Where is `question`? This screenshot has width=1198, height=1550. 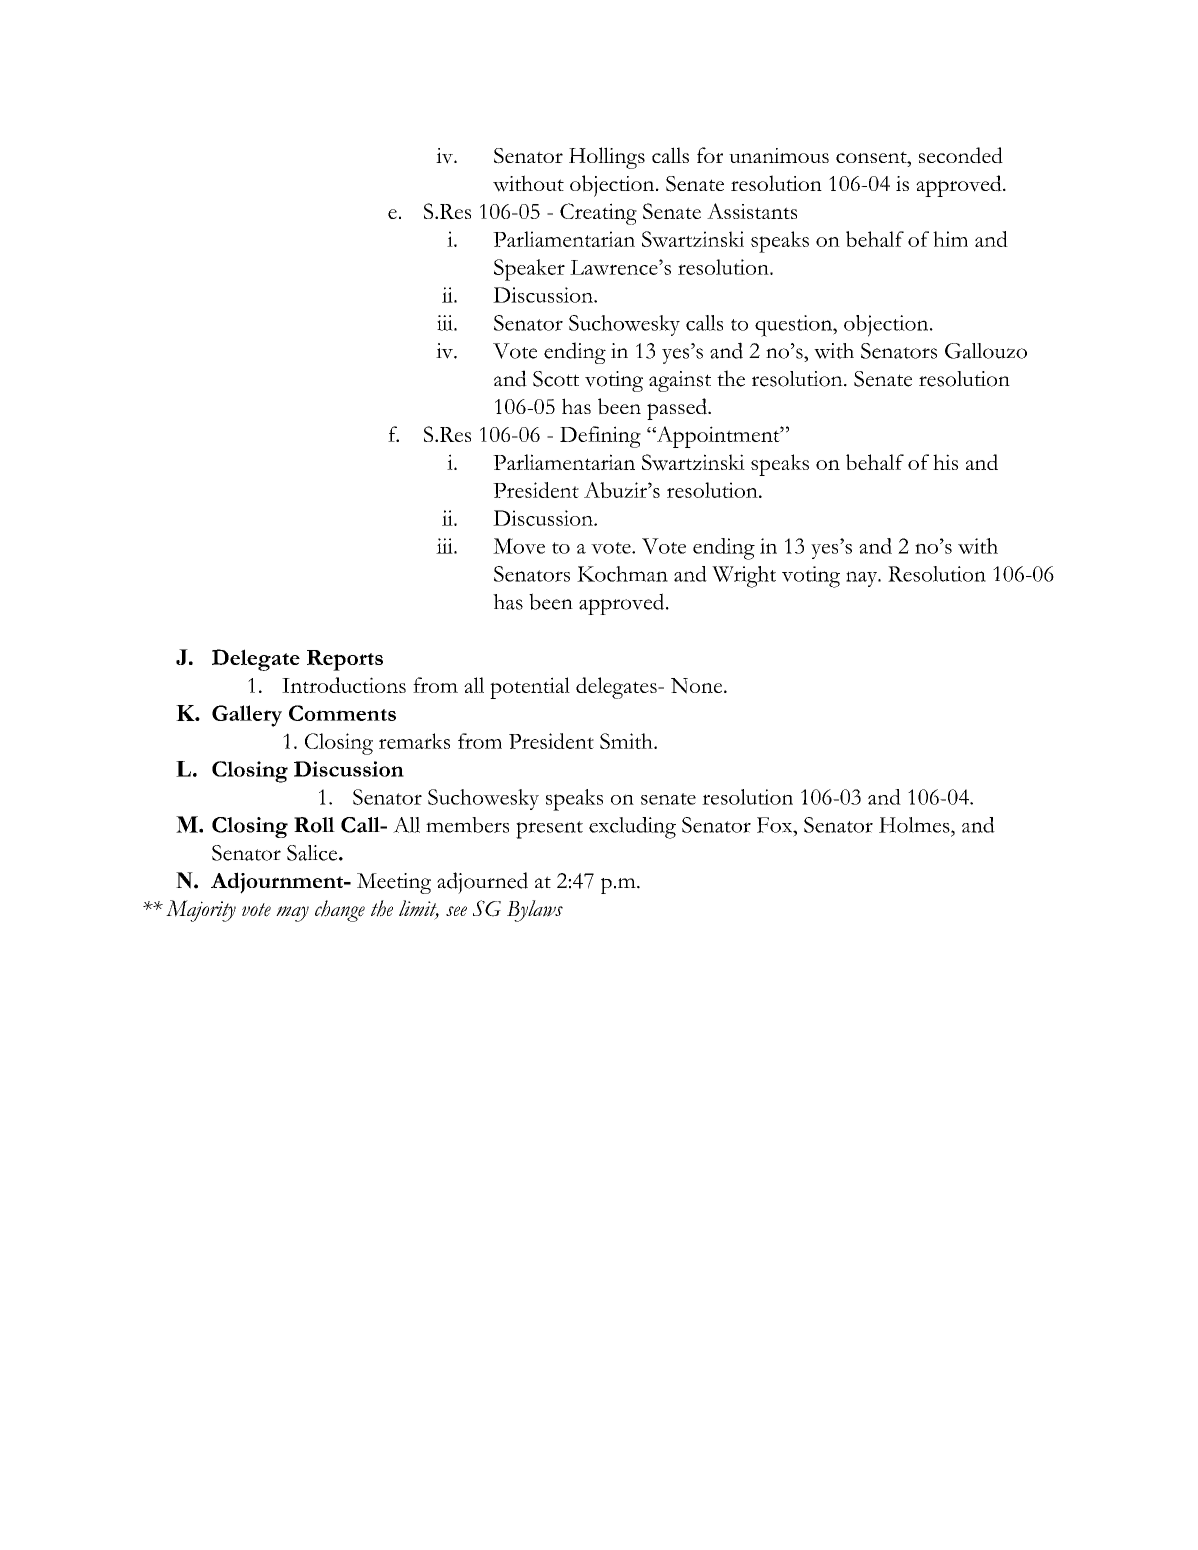 question is located at coordinates (794, 326).
